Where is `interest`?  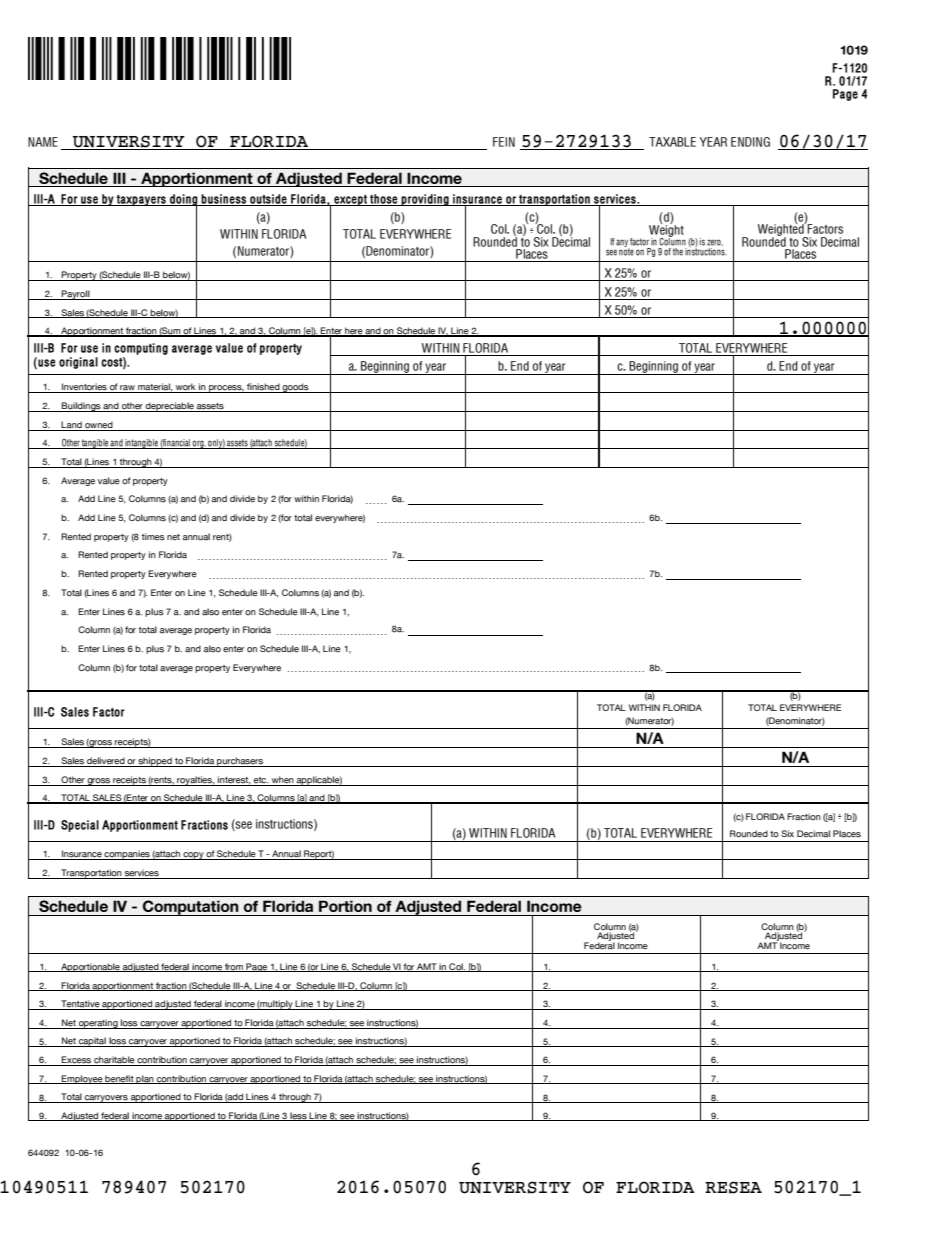 interest is located at coordinates (234, 780).
